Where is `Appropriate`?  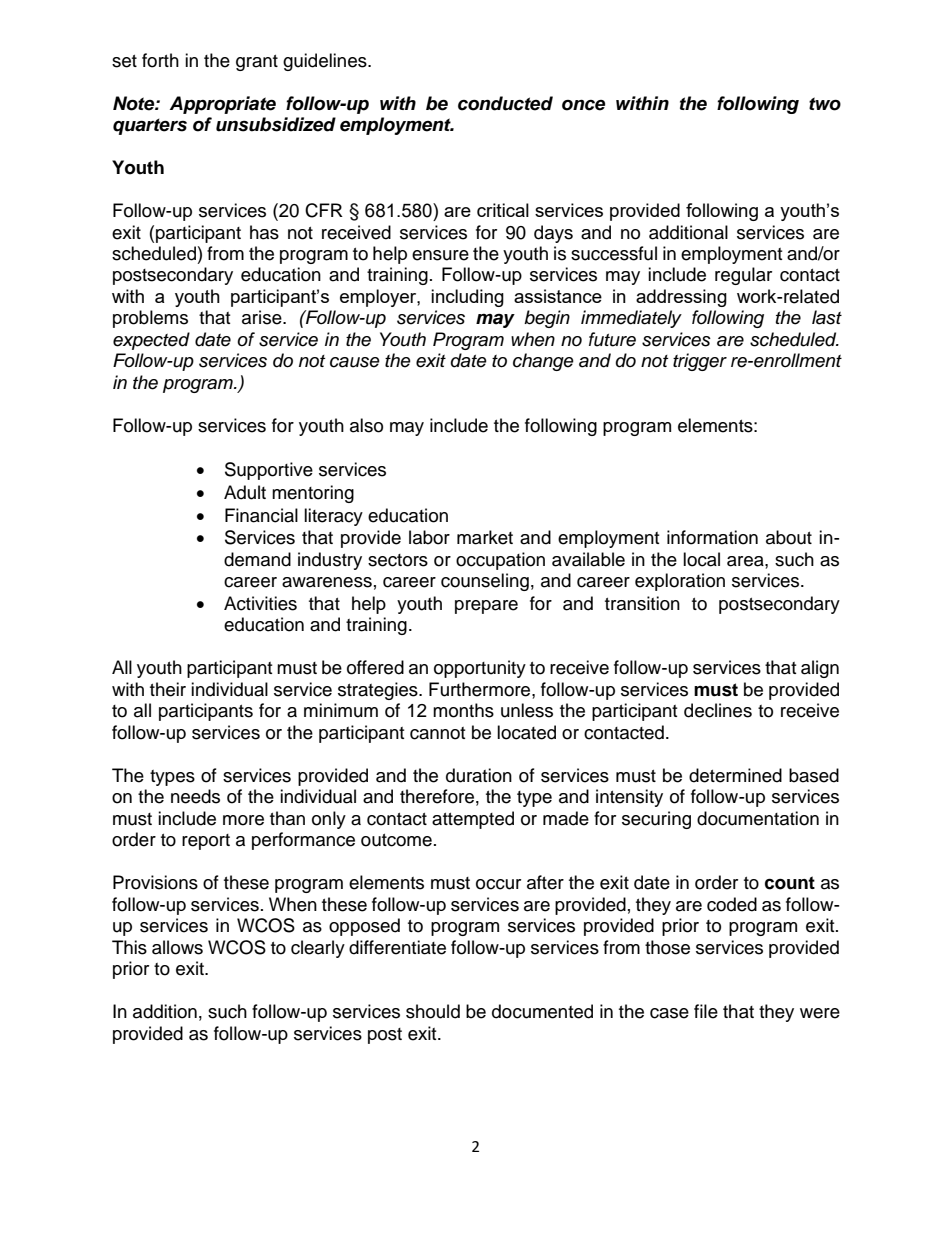 Appropriate is located at coordinates (223, 105).
